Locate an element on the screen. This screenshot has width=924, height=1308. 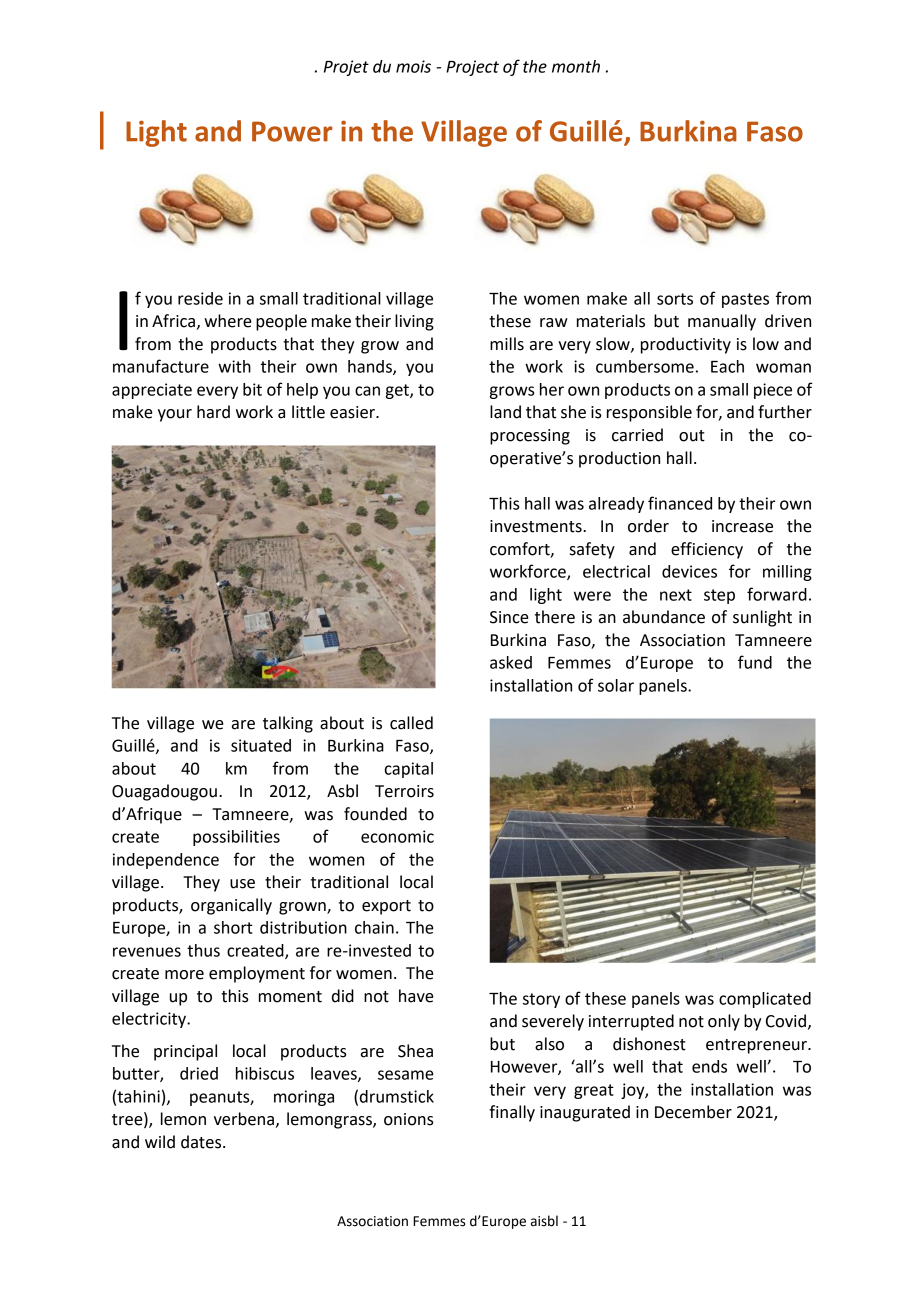
fund is located at coordinates (755, 662).
